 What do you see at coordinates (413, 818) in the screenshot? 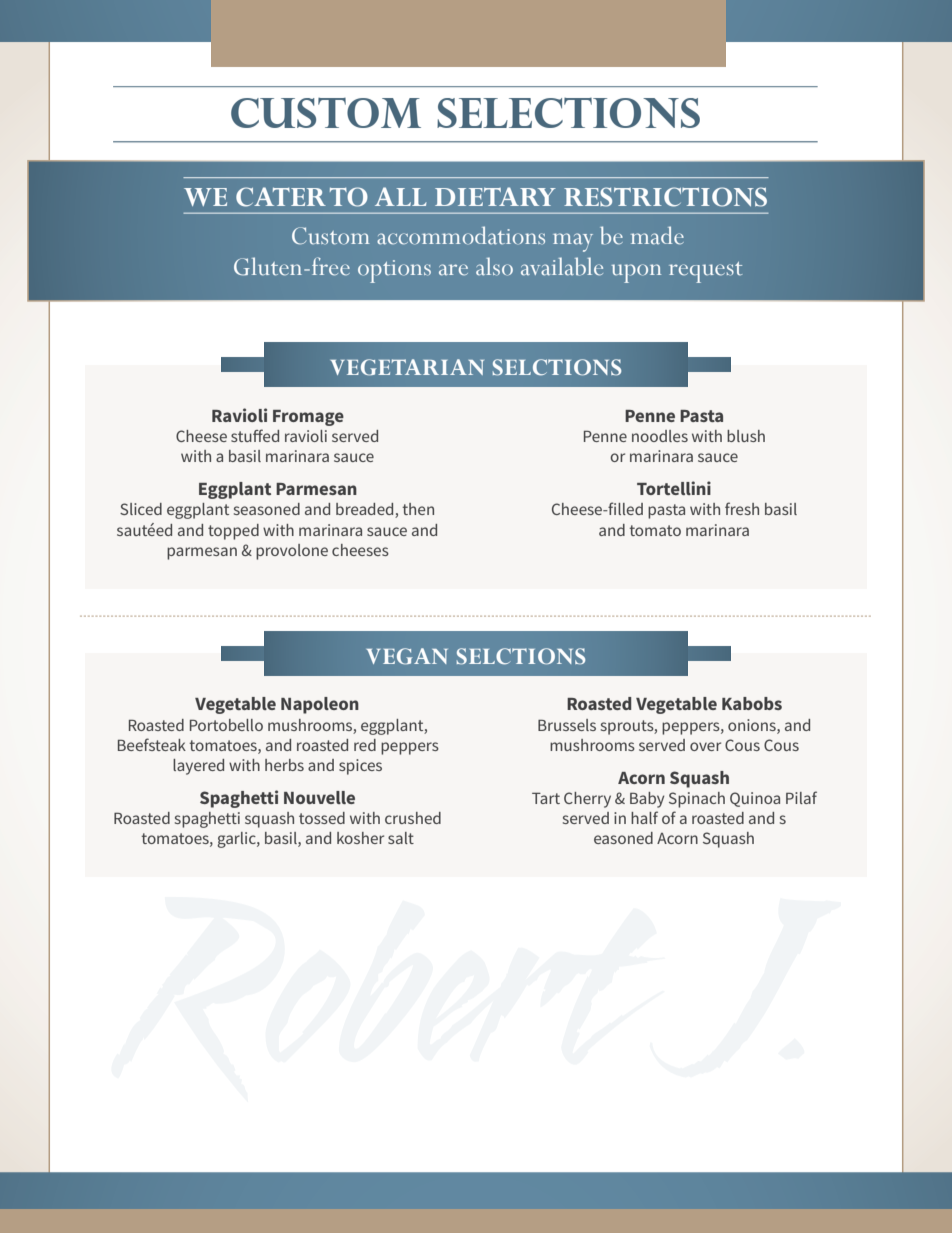
I see `crushed` at bounding box center [413, 818].
